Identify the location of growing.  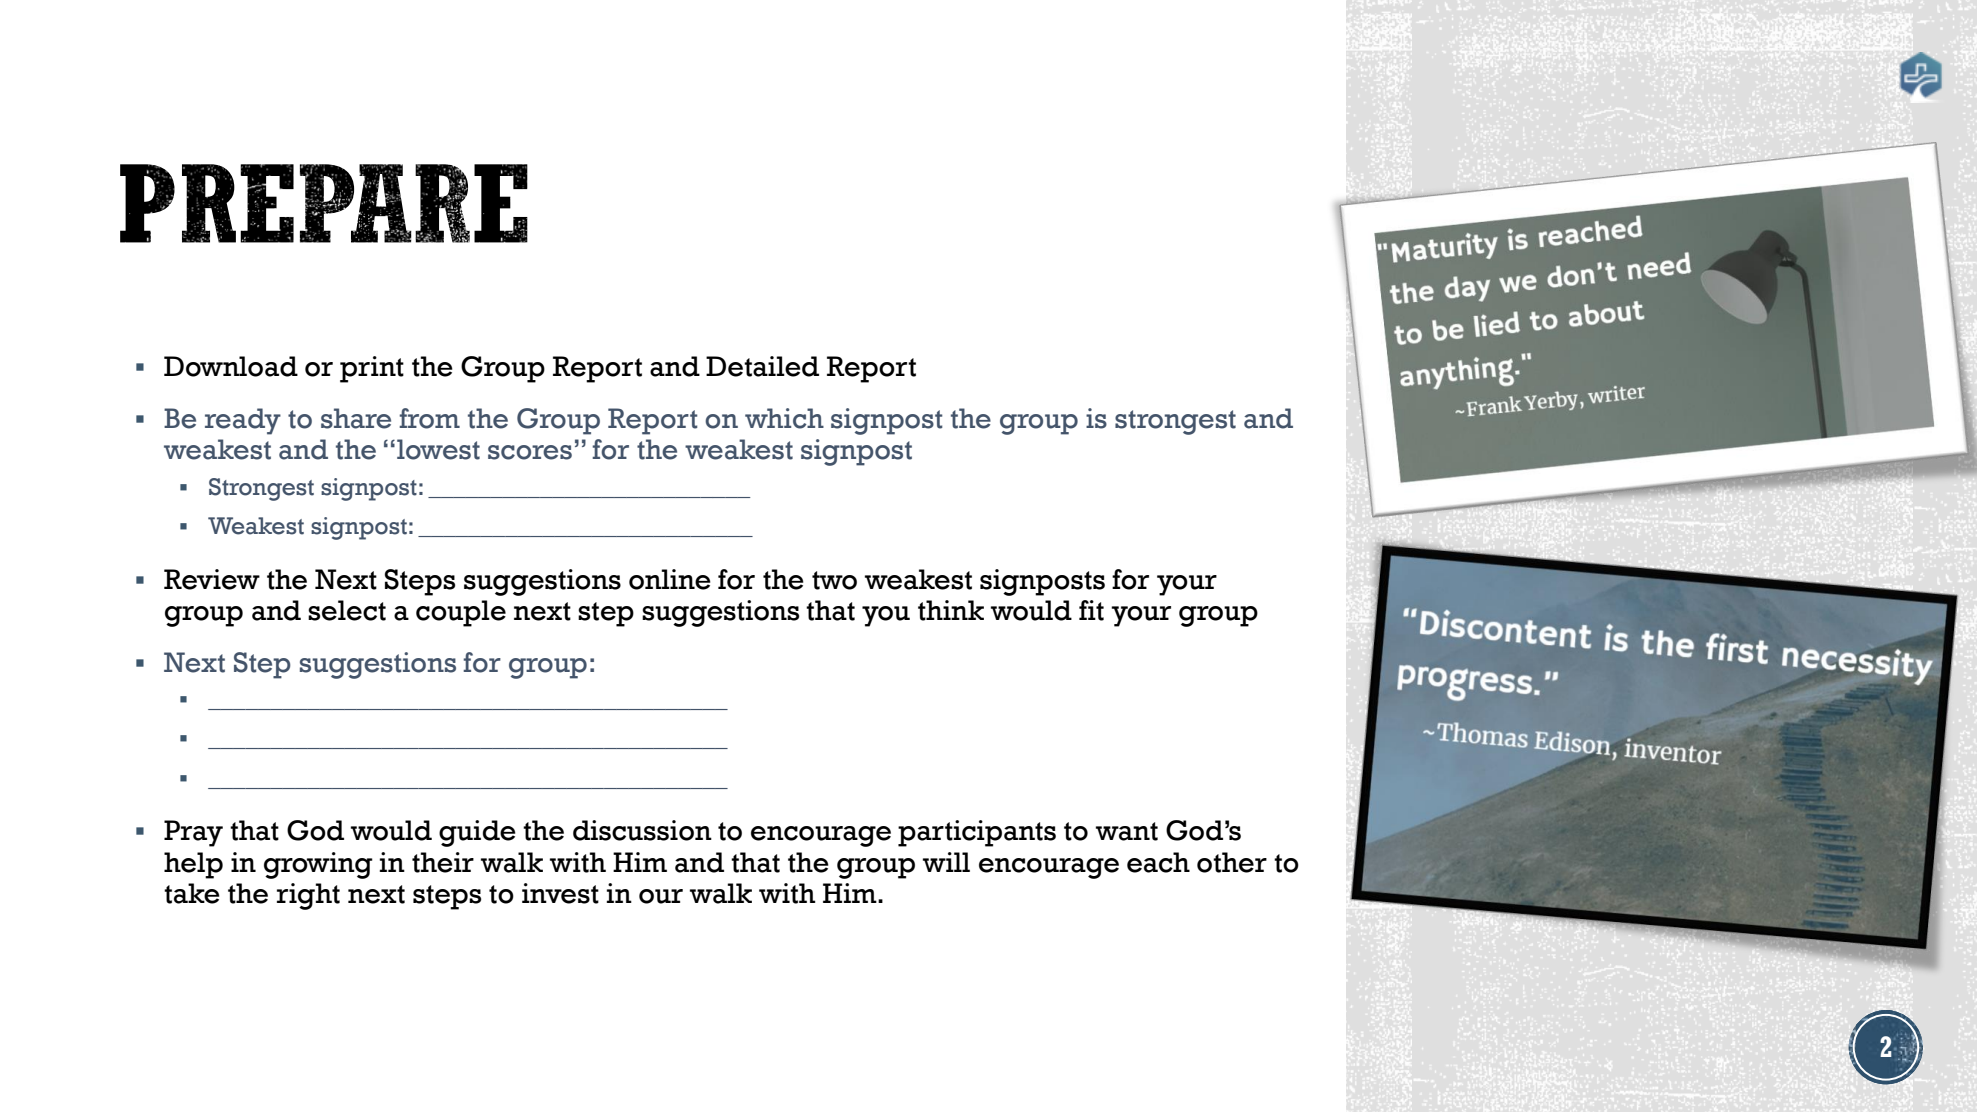
(318, 865).
